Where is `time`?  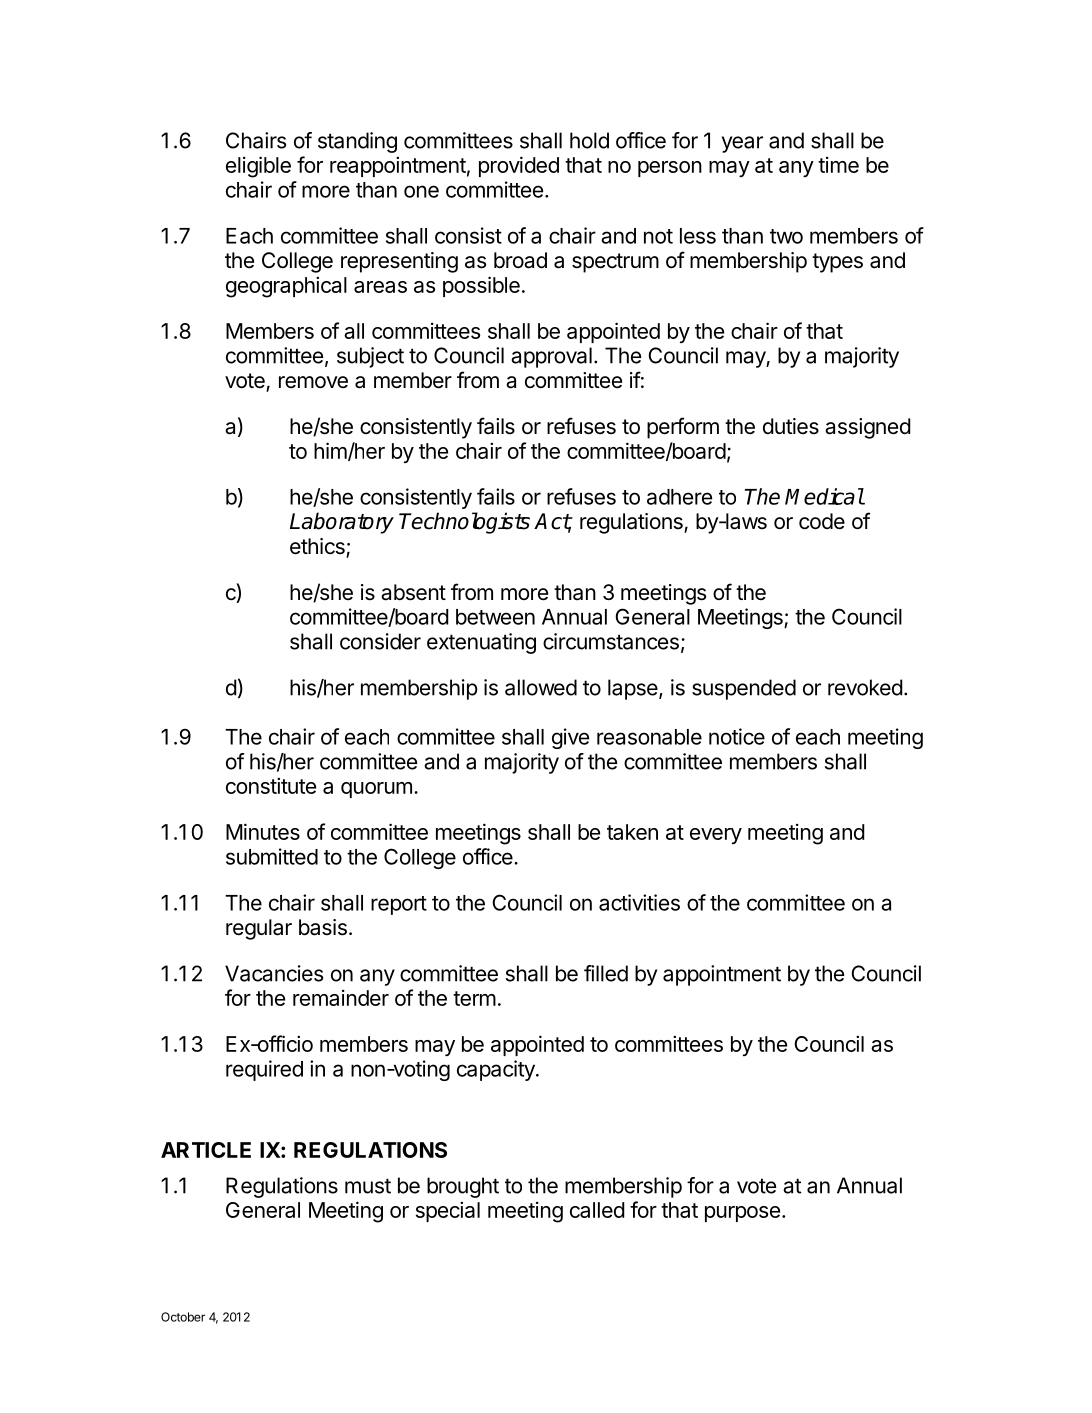 time is located at coordinates (838, 165).
